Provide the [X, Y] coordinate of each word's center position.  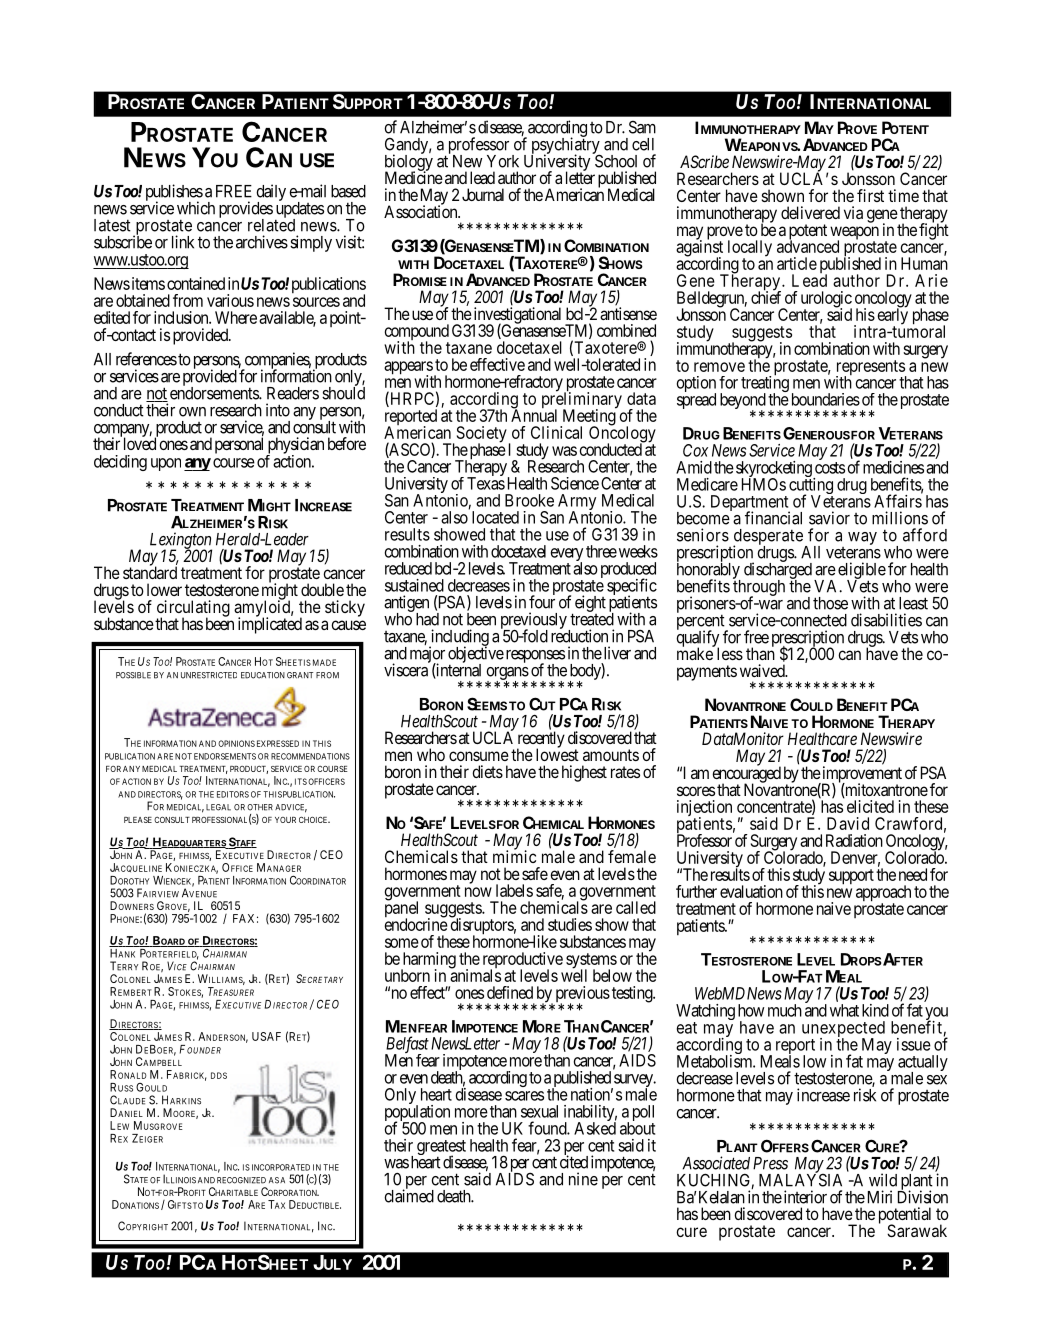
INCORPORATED [281, 1167]
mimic [514, 856]
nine [583, 1179]
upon [166, 464]
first [870, 195]
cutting [811, 486]
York [503, 161]
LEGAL [218, 807]
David [848, 823]
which [196, 208]
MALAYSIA [800, 1179]
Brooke [529, 500]
